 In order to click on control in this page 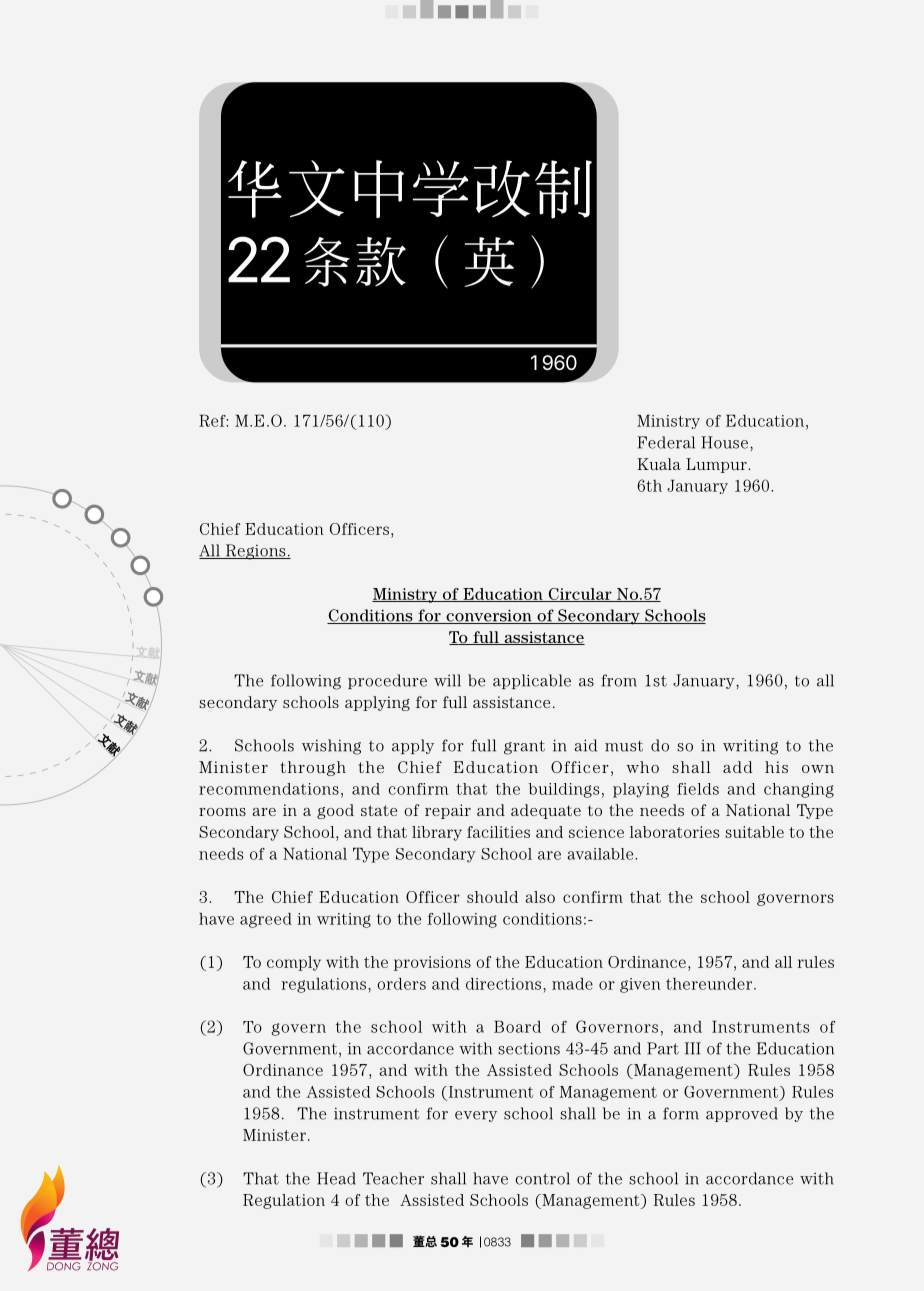, I will do `click(542, 1178)`.
